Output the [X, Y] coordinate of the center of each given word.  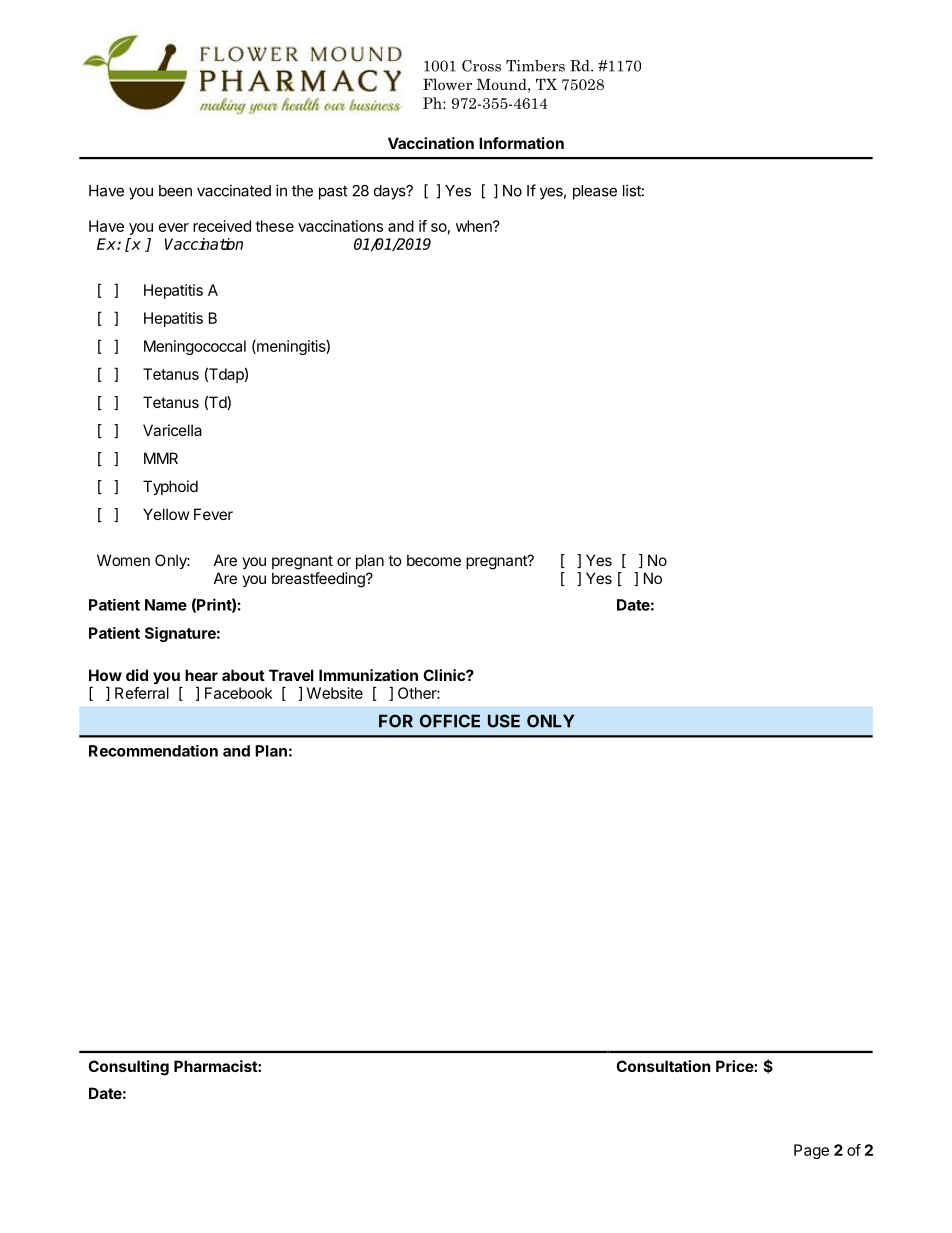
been [175, 191]
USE [504, 721]
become [434, 560]
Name [166, 605]
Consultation [663, 1066]
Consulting [128, 1068]
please [595, 192]
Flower [447, 84]
